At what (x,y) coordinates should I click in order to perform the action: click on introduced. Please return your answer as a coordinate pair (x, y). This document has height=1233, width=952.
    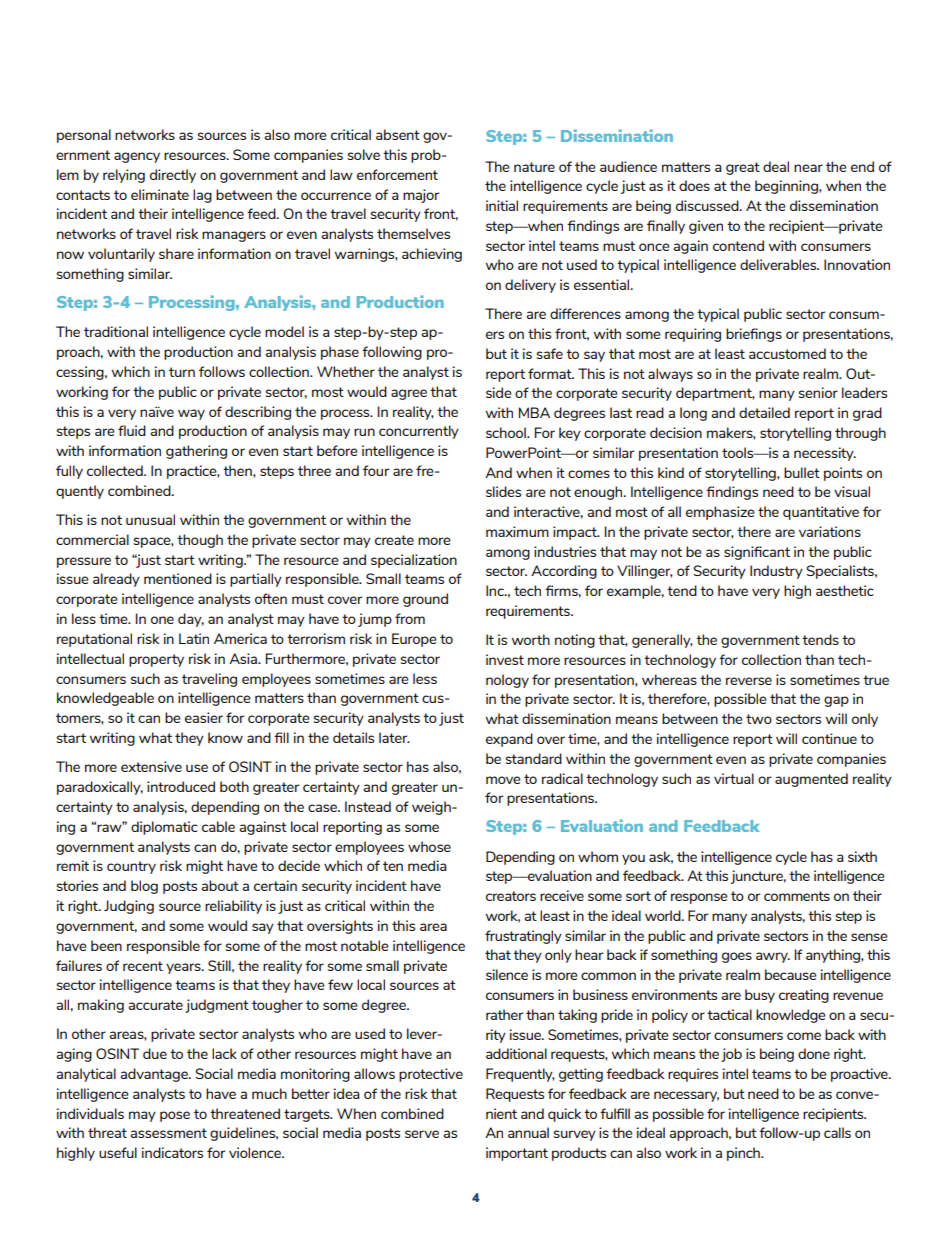
    Looking at the image, I should click on (181, 786).
